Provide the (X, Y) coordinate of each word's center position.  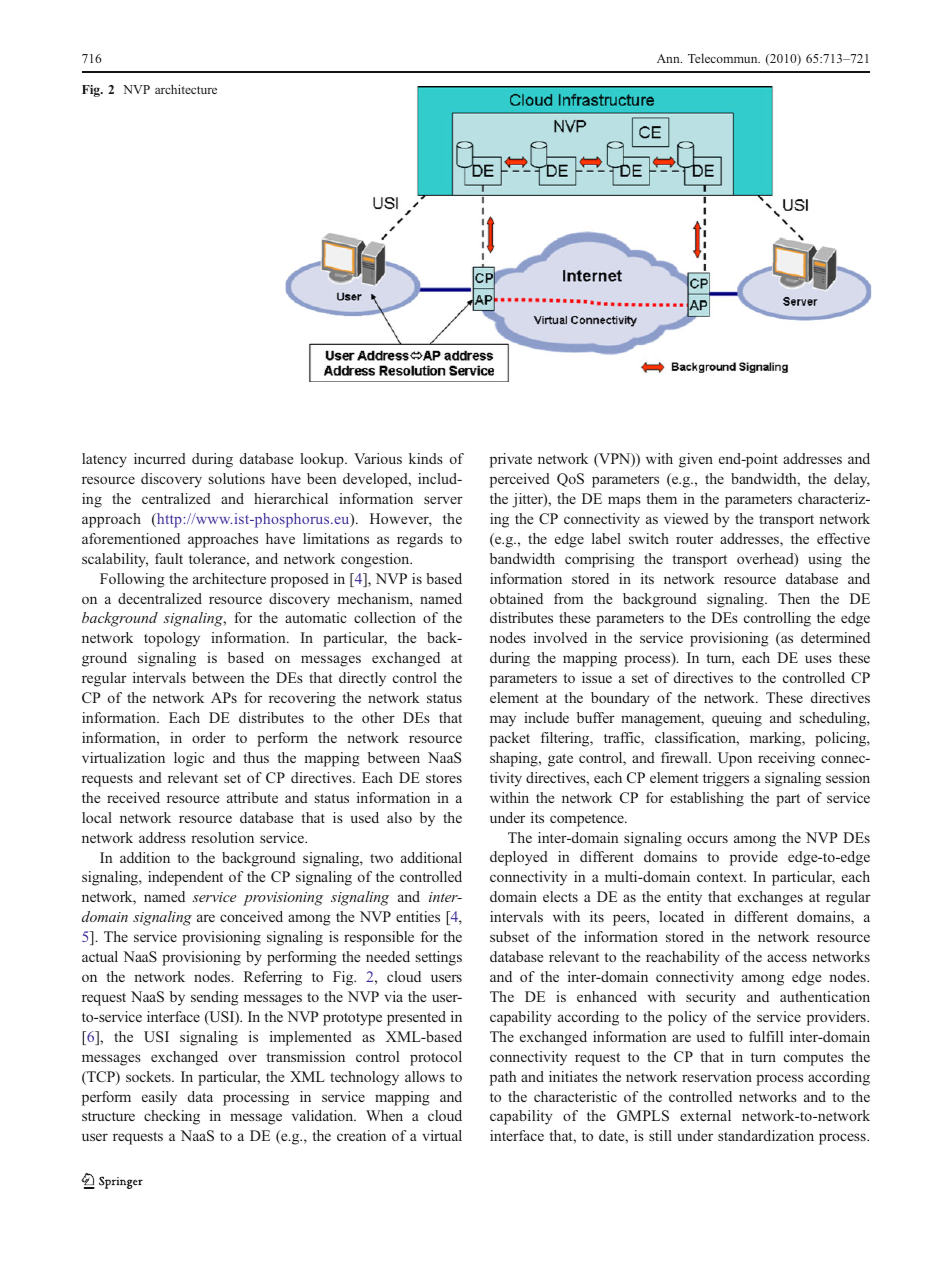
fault (169, 558)
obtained (516, 598)
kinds (426, 458)
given (696, 460)
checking (172, 1117)
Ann (669, 58)
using (825, 560)
